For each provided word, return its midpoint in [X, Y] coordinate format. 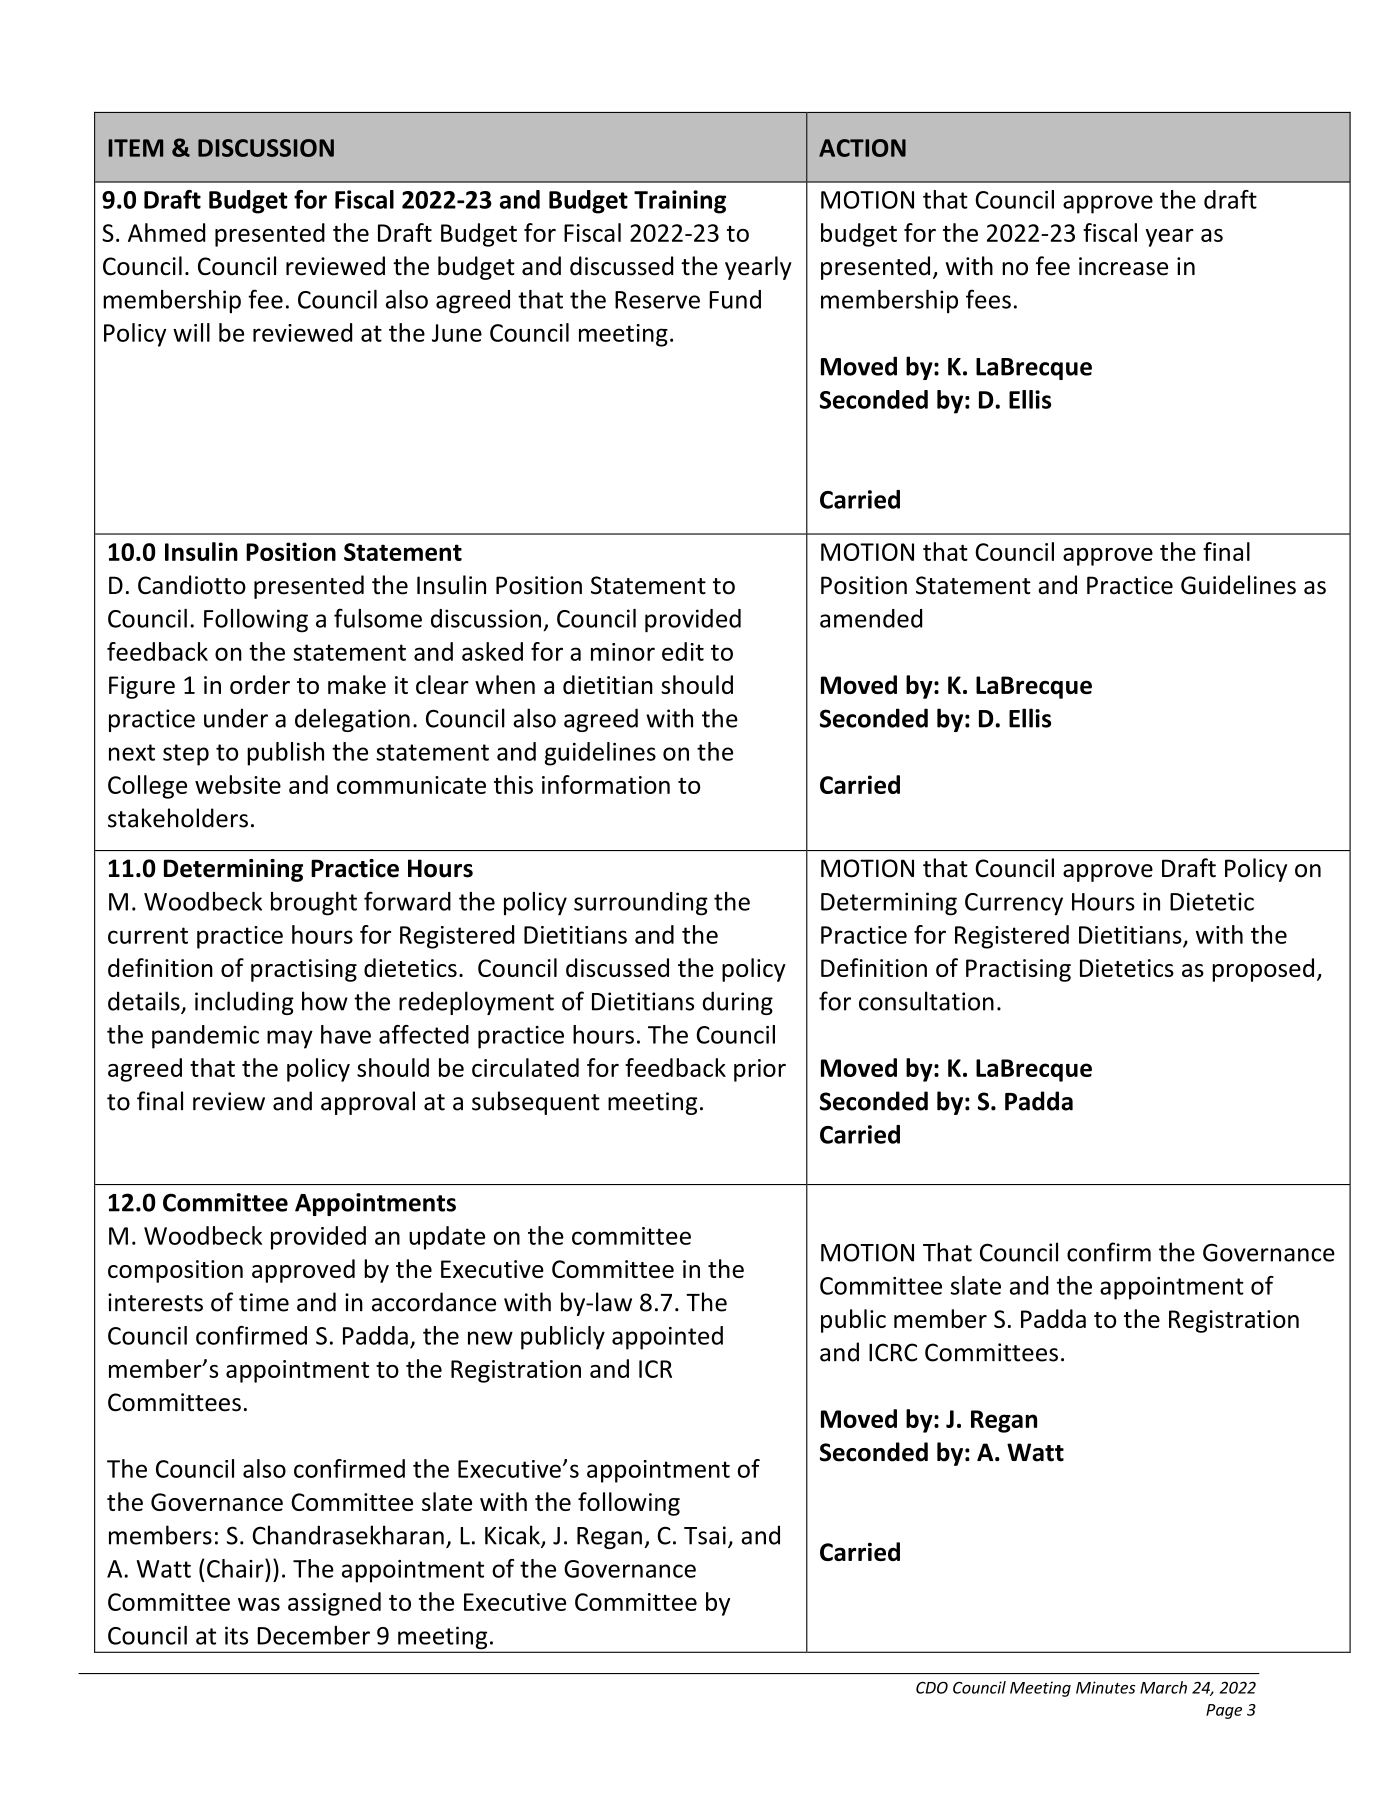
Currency [1014, 904]
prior [760, 1070]
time [264, 1302]
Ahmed [166, 232]
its [236, 1635]
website [238, 784]
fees [988, 299]
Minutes [1105, 1687]
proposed [1263, 970]
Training [680, 202]
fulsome [378, 618]
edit [683, 651]
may [290, 1039]
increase [1123, 266]
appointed [667, 1338]
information [606, 784]
